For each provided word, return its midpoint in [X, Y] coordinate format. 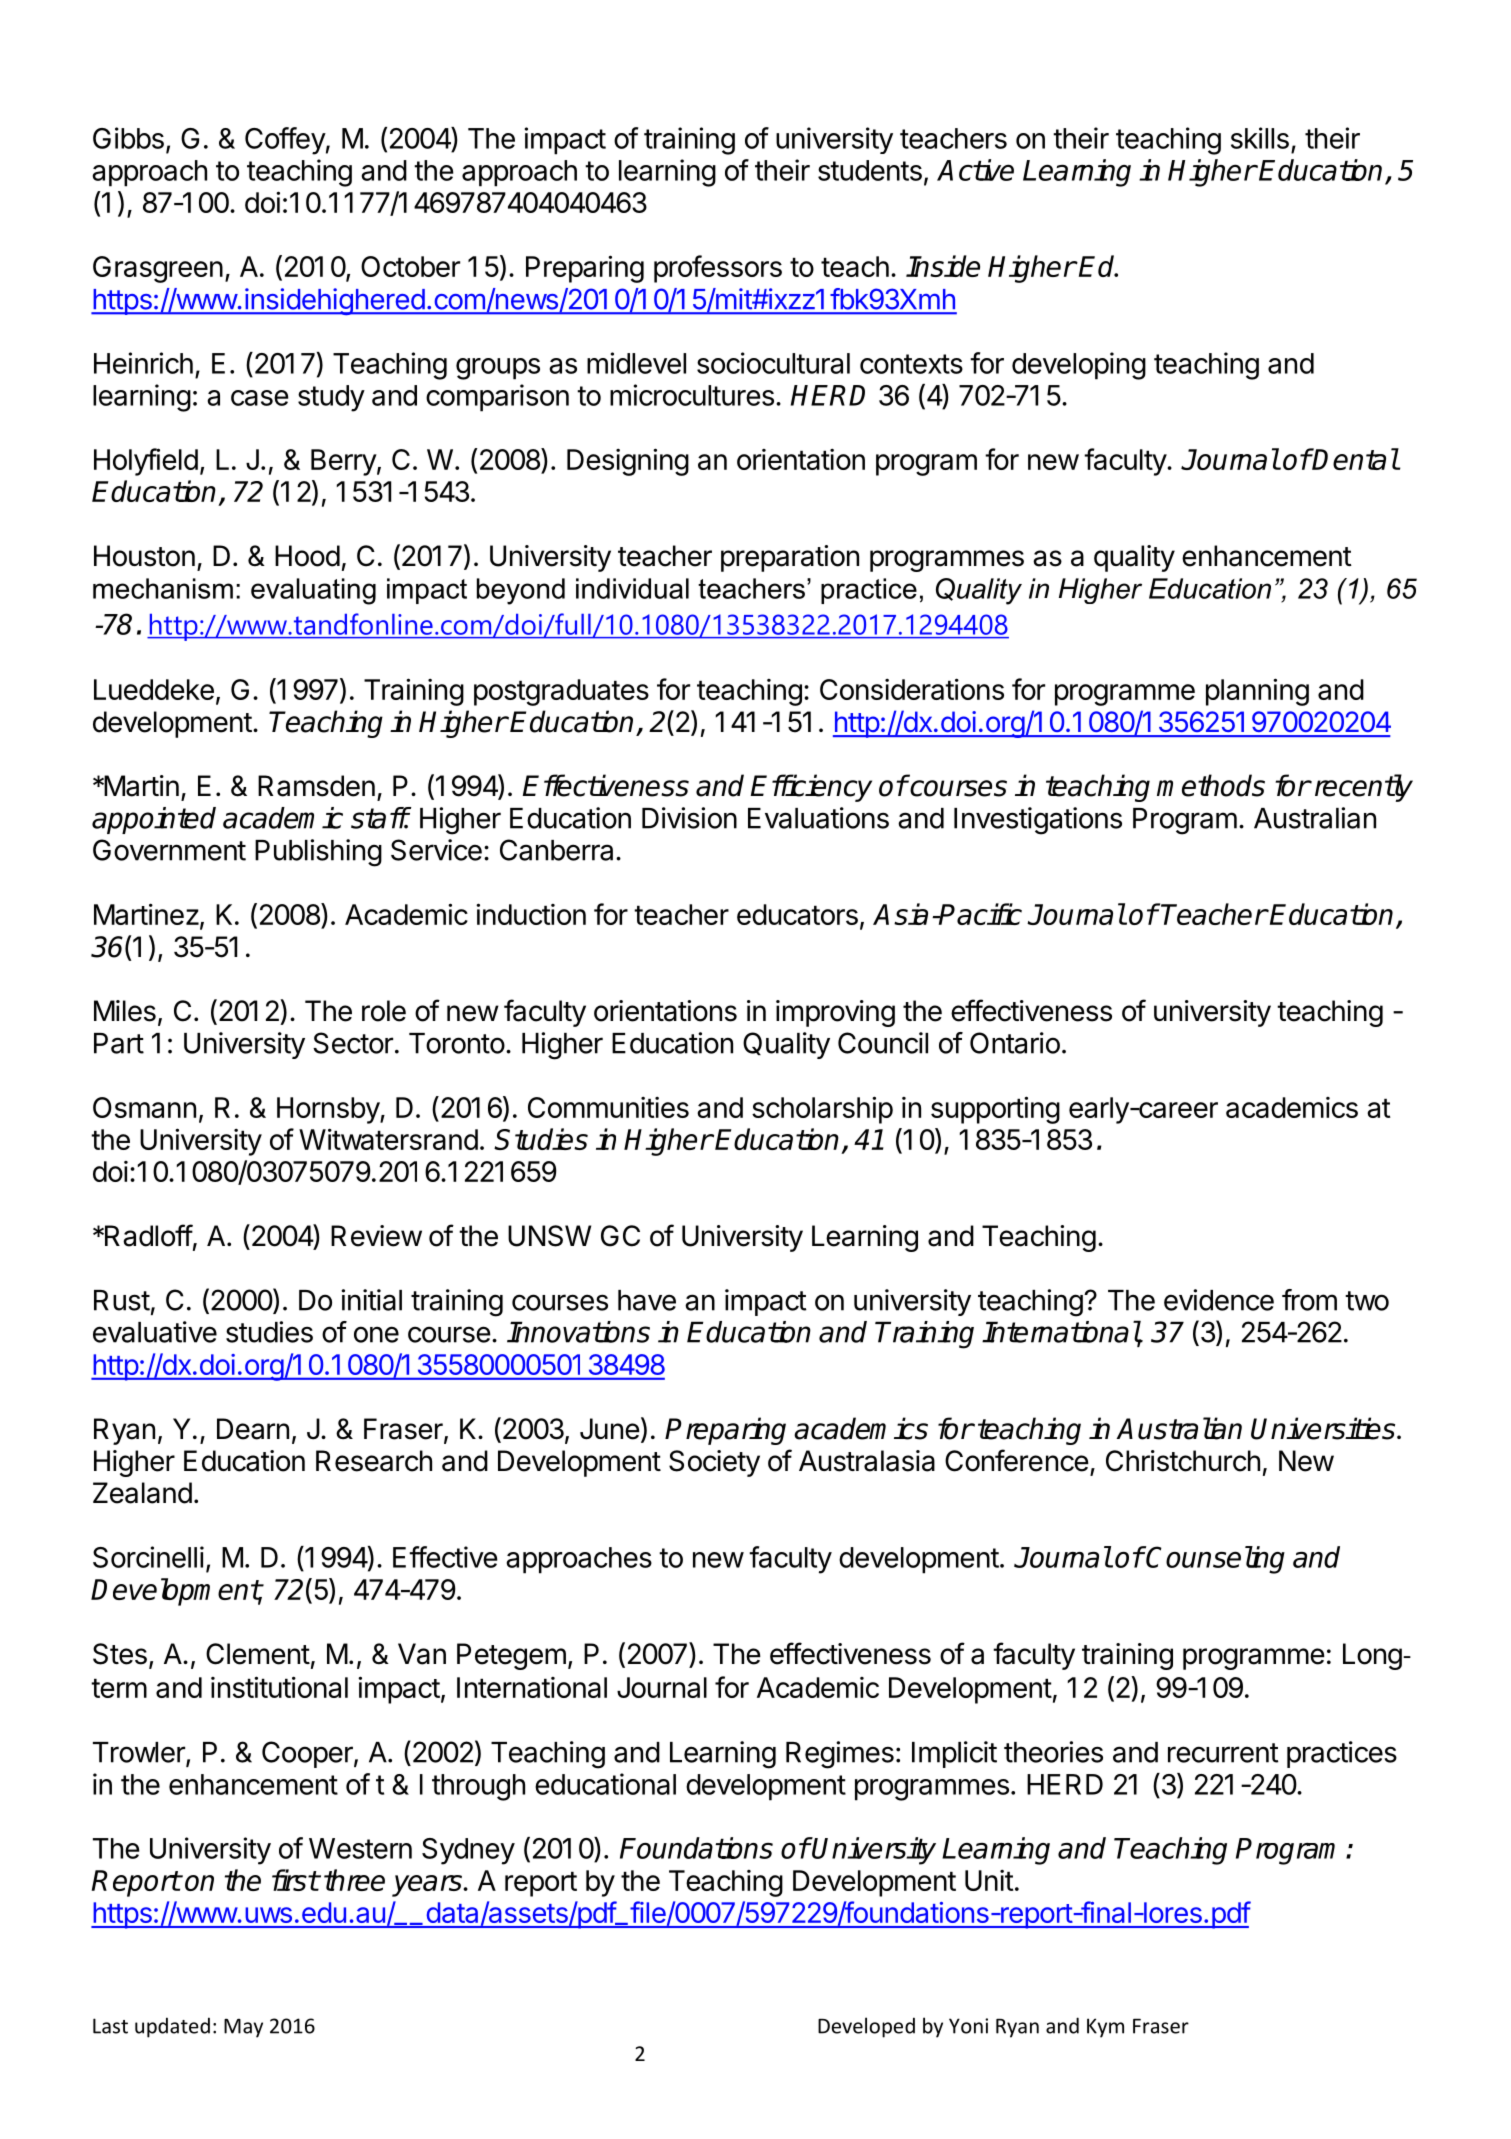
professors [718, 269]
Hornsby [329, 1110]
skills [1260, 138]
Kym [1105, 2028]
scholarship [822, 1110]
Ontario [1015, 1043]
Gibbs [128, 138]
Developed [866, 2027]
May [243, 2028]
